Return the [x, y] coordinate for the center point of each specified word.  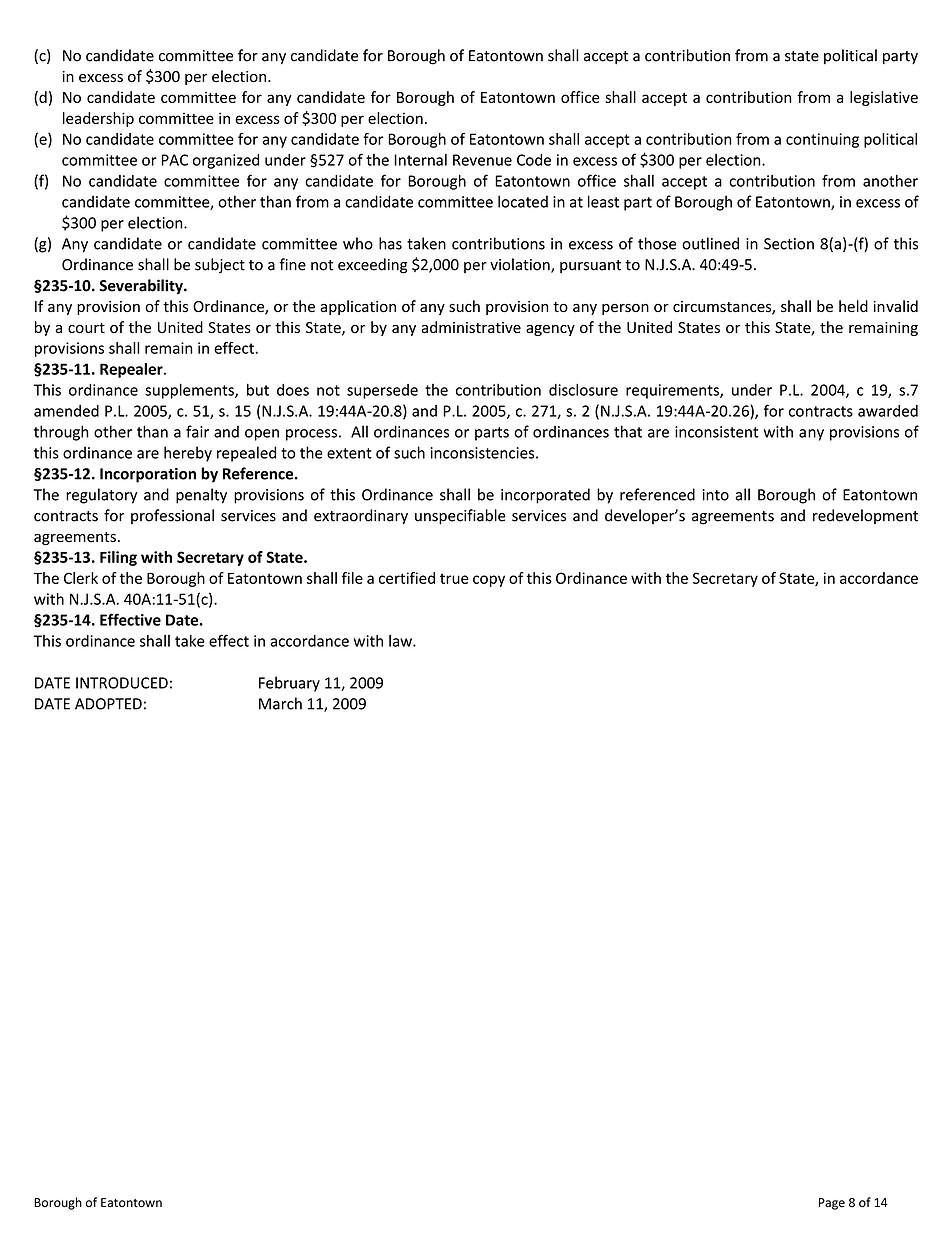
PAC [174, 160]
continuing [822, 140]
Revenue [482, 160]
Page [832, 1204]
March [280, 703]
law [401, 641]
